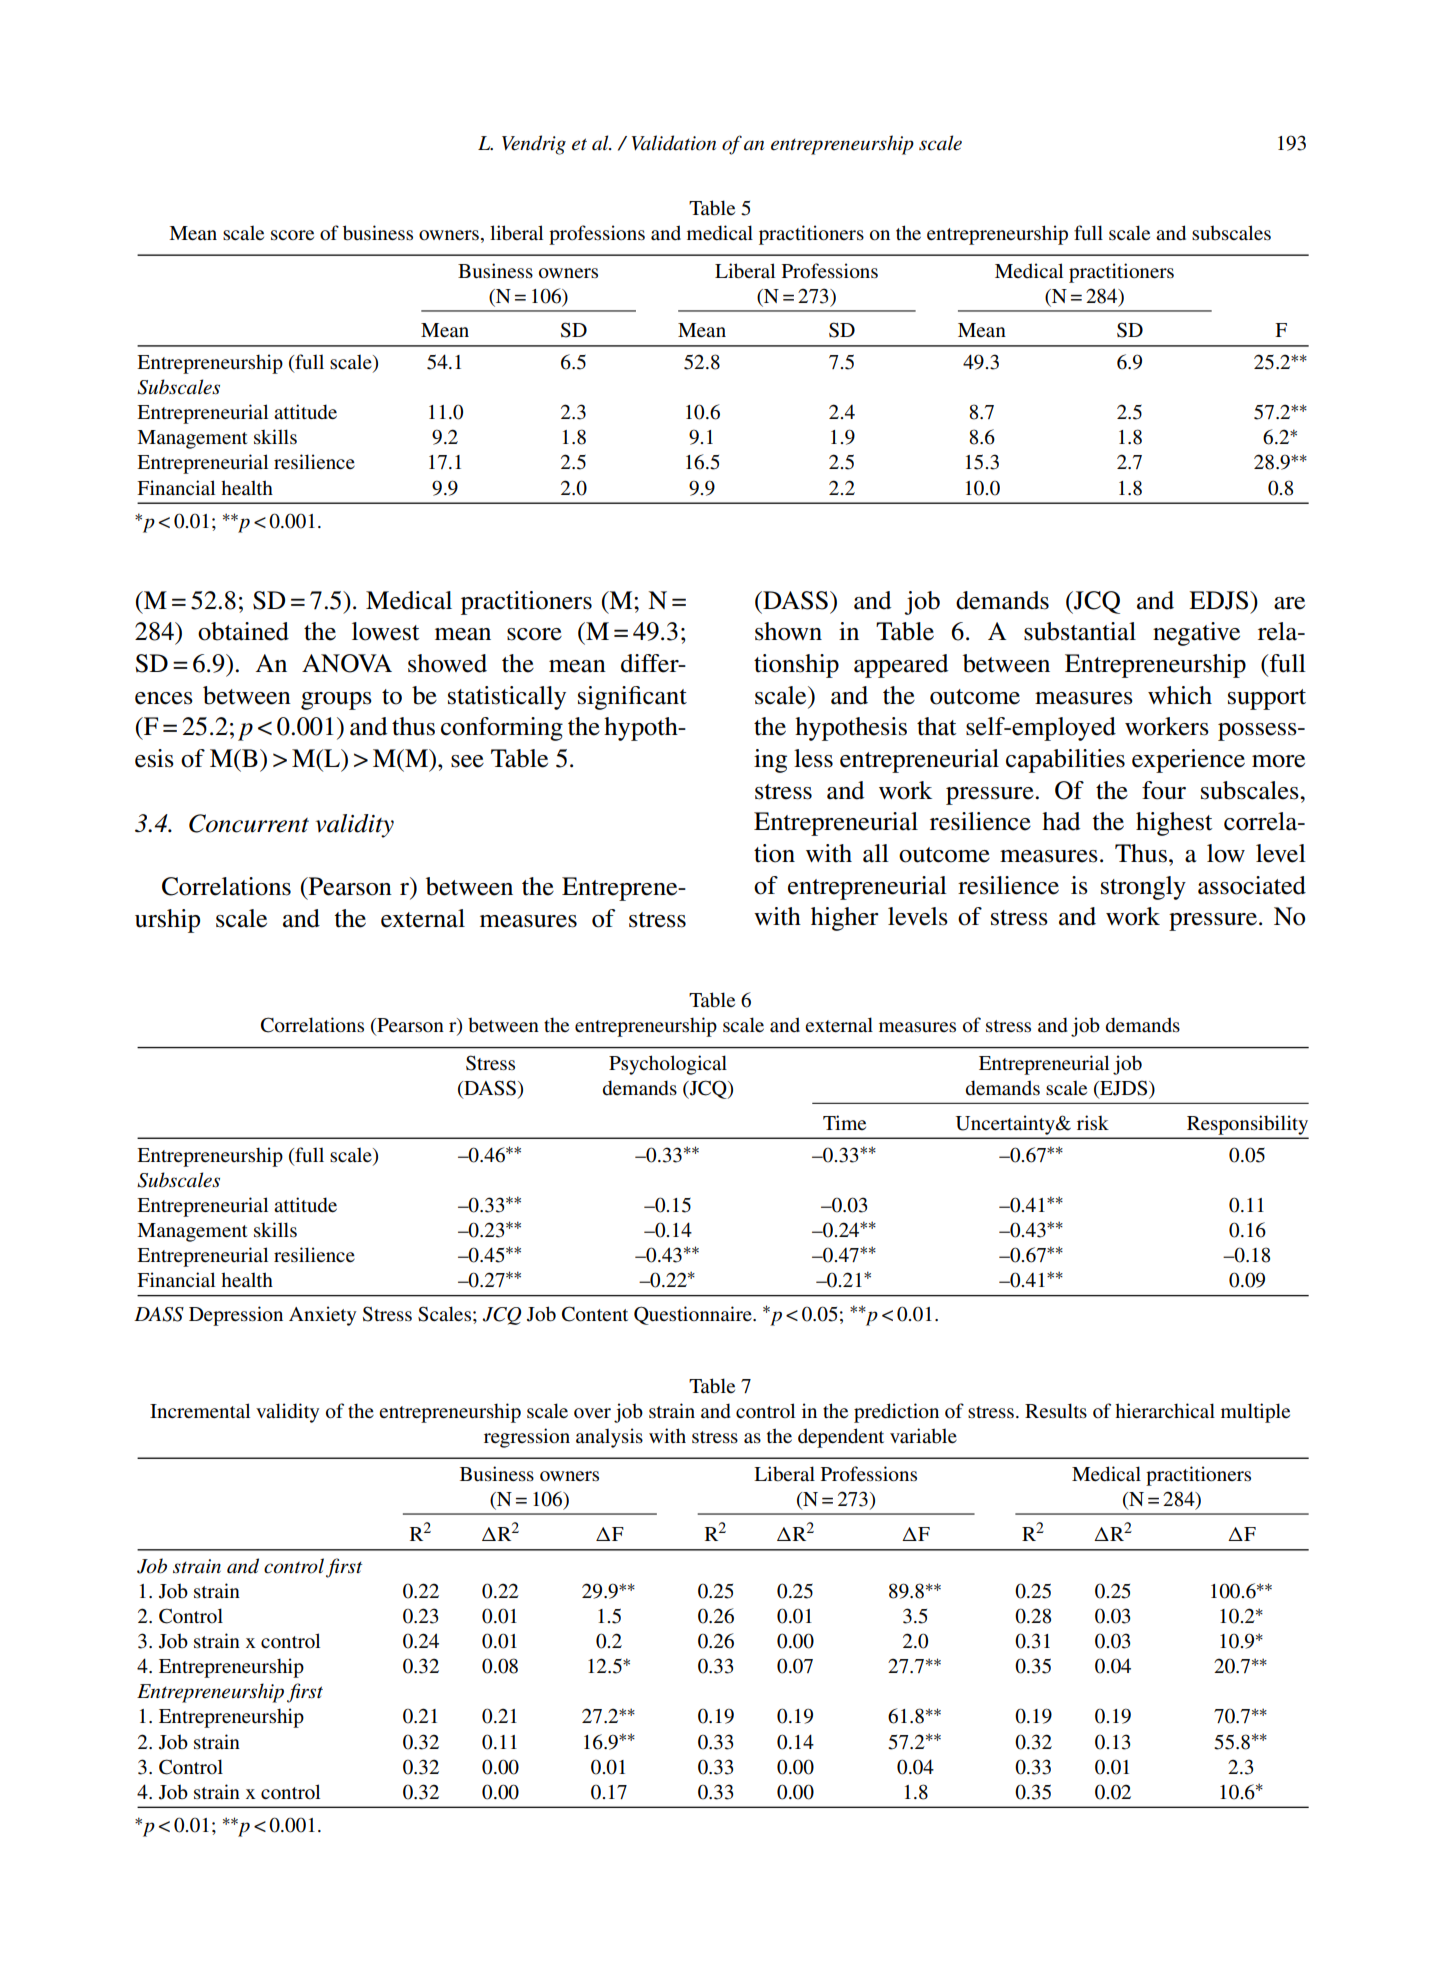 The height and width of the screenshot is (1966, 1441). Describe the element at coordinates (249, 823) in the screenshot. I see `Concurrent` at that location.
